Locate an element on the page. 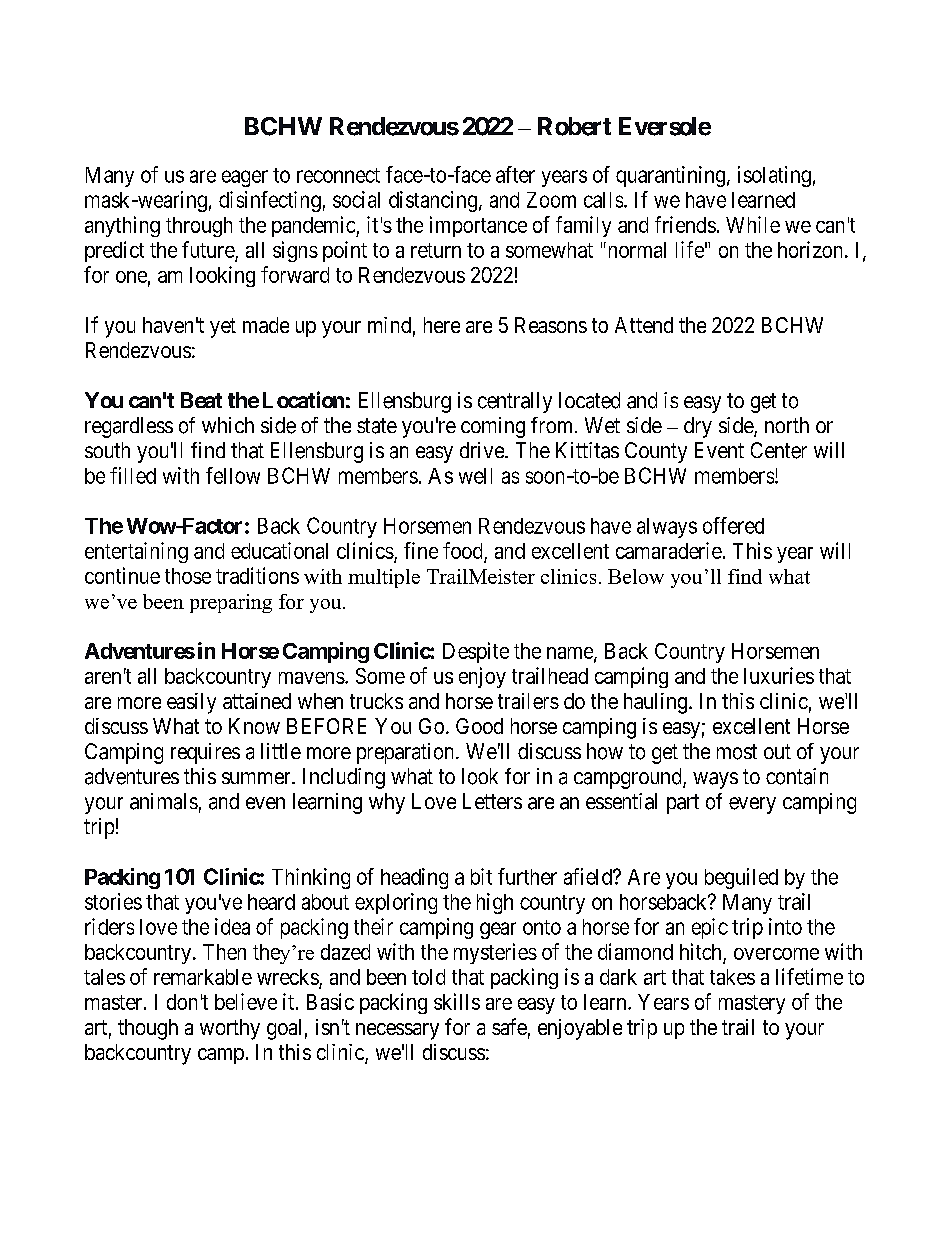 The width and height of the page is (952, 1233). part is located at coordinates (683, 804).
